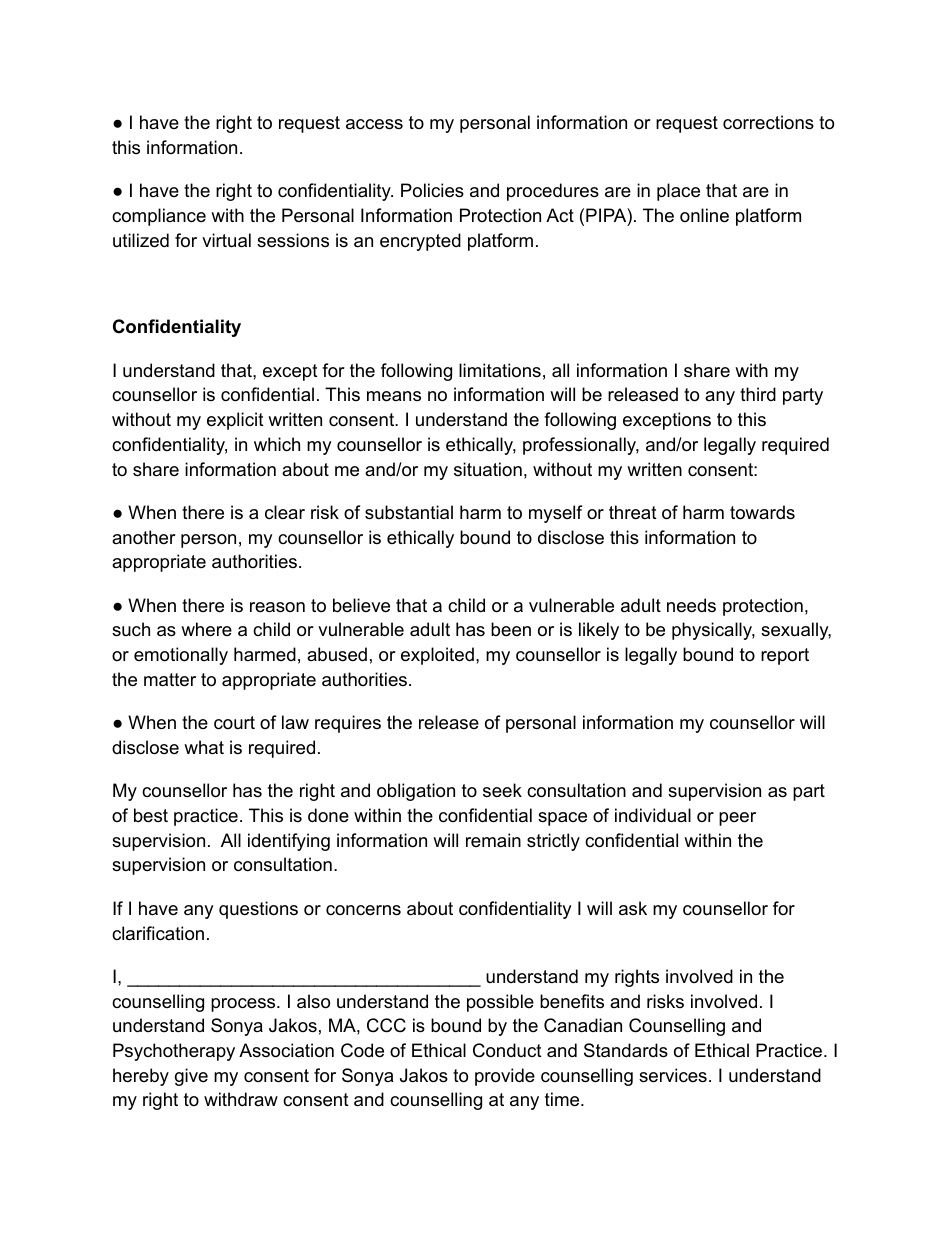 This screenshot has width=952, height=1233. What do you see at coordinates (758, 394) in the screenshot?
I see `third` at bounding box center [758, 394].
